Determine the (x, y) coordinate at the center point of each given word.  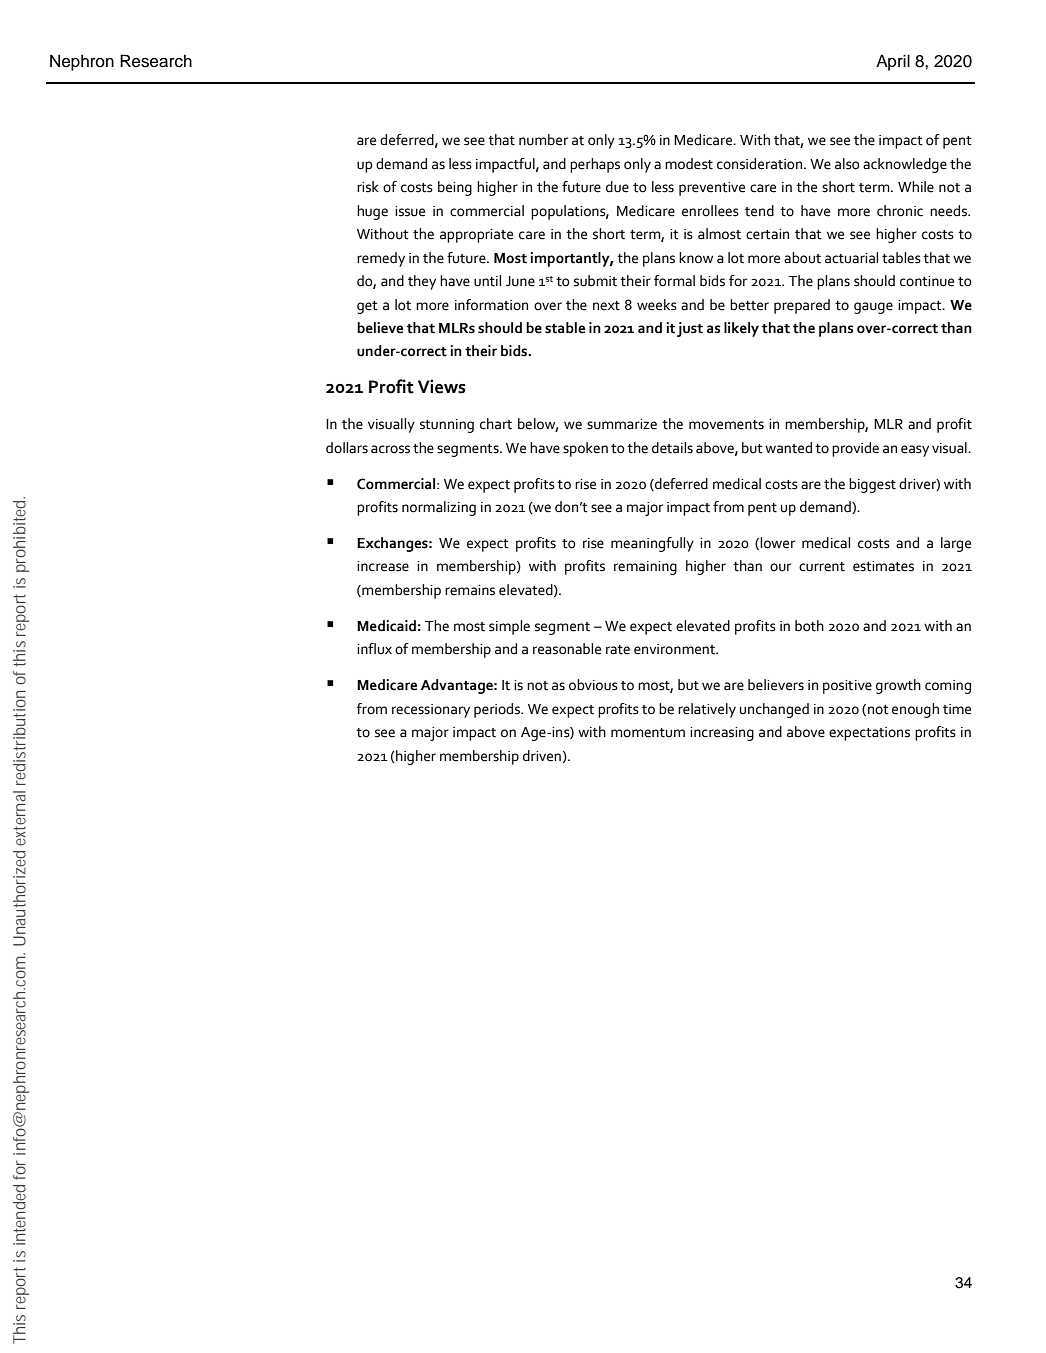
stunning (447, 426)
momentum (648, 733)
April (893, 62)
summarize (622, 424)
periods (498, 710)
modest (689, 164)
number (543, 140)
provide (855, 449)
